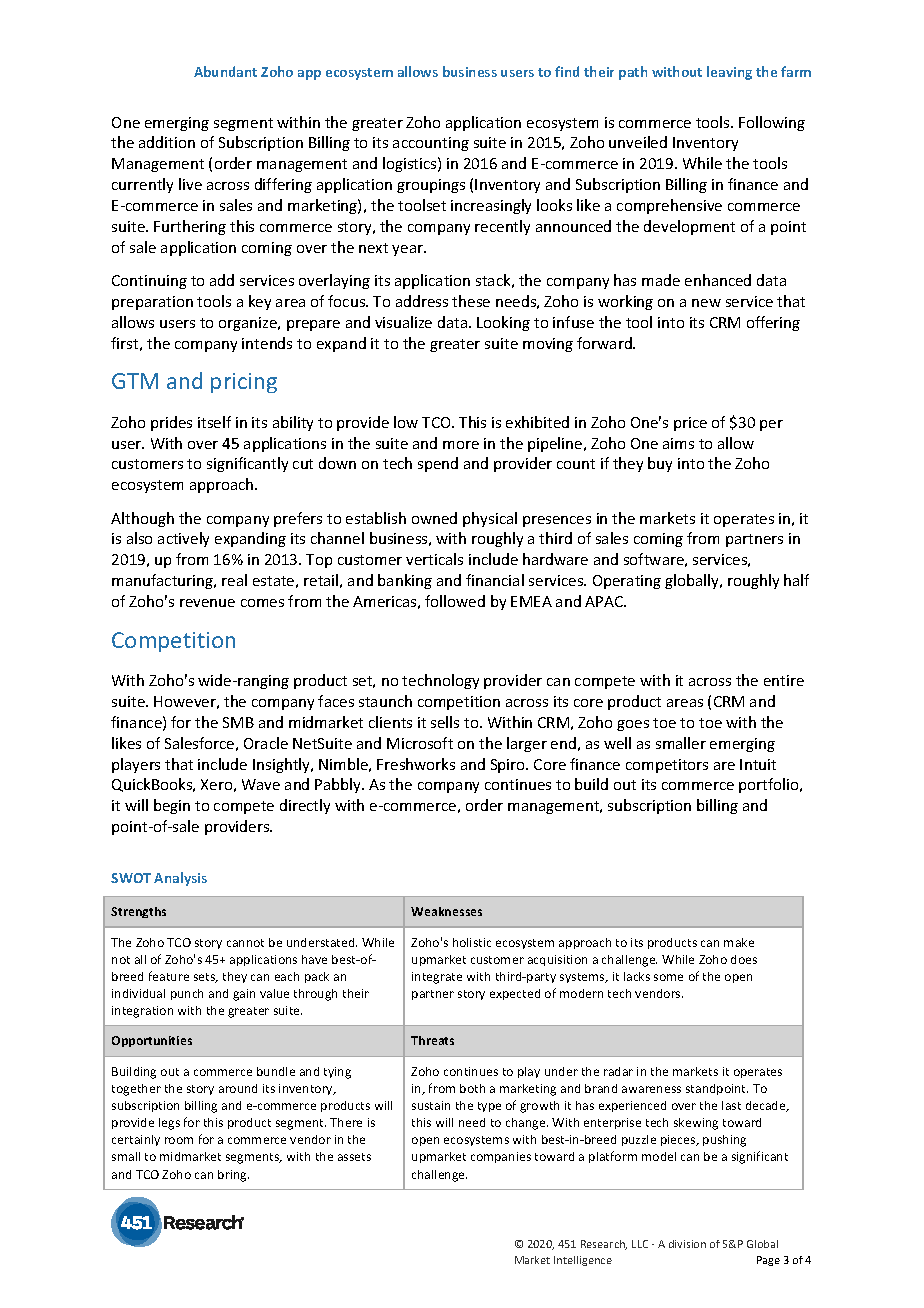 This document has width=924, height=1308. I want to click on entire, so click(784, 680).
